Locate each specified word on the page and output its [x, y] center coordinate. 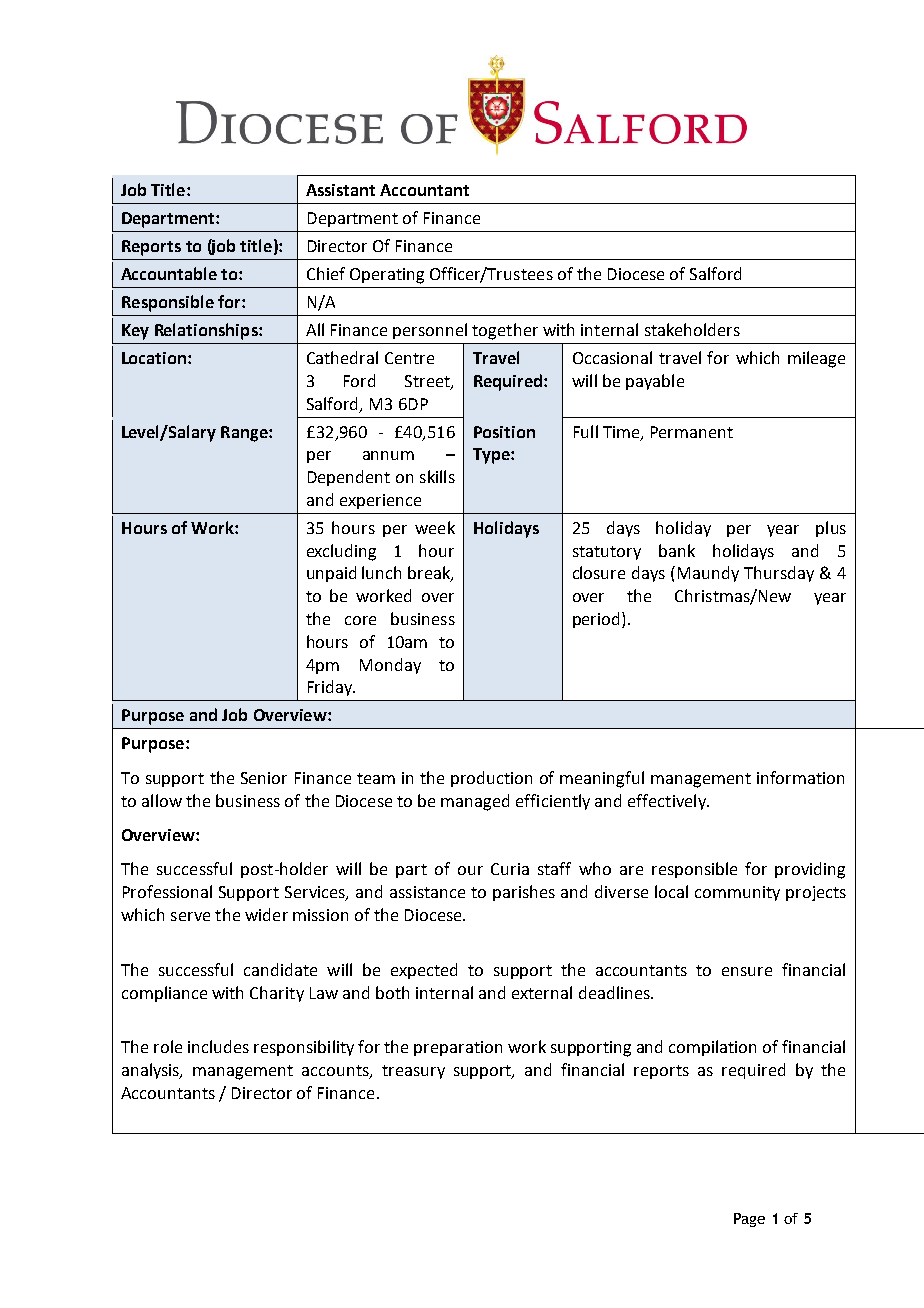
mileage [816, 359]
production [491, 779]
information [800, 777]
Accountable [169, 273]
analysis [152, 1071]
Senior [264, 778]
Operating [387, 276]
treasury [413, 1072]
